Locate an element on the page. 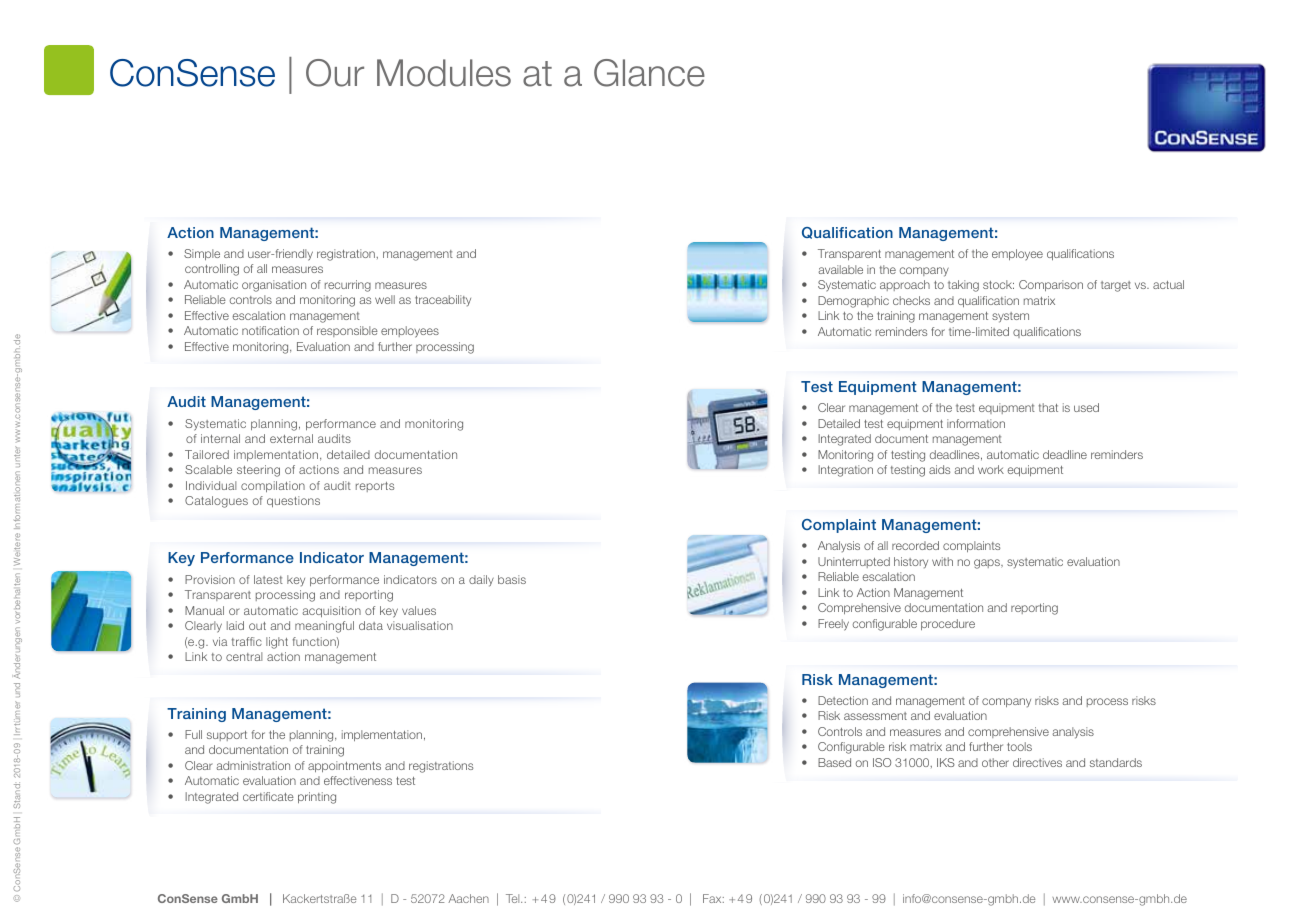 The image size is (1308, 924). Our is located at coordinates (335, 73).
